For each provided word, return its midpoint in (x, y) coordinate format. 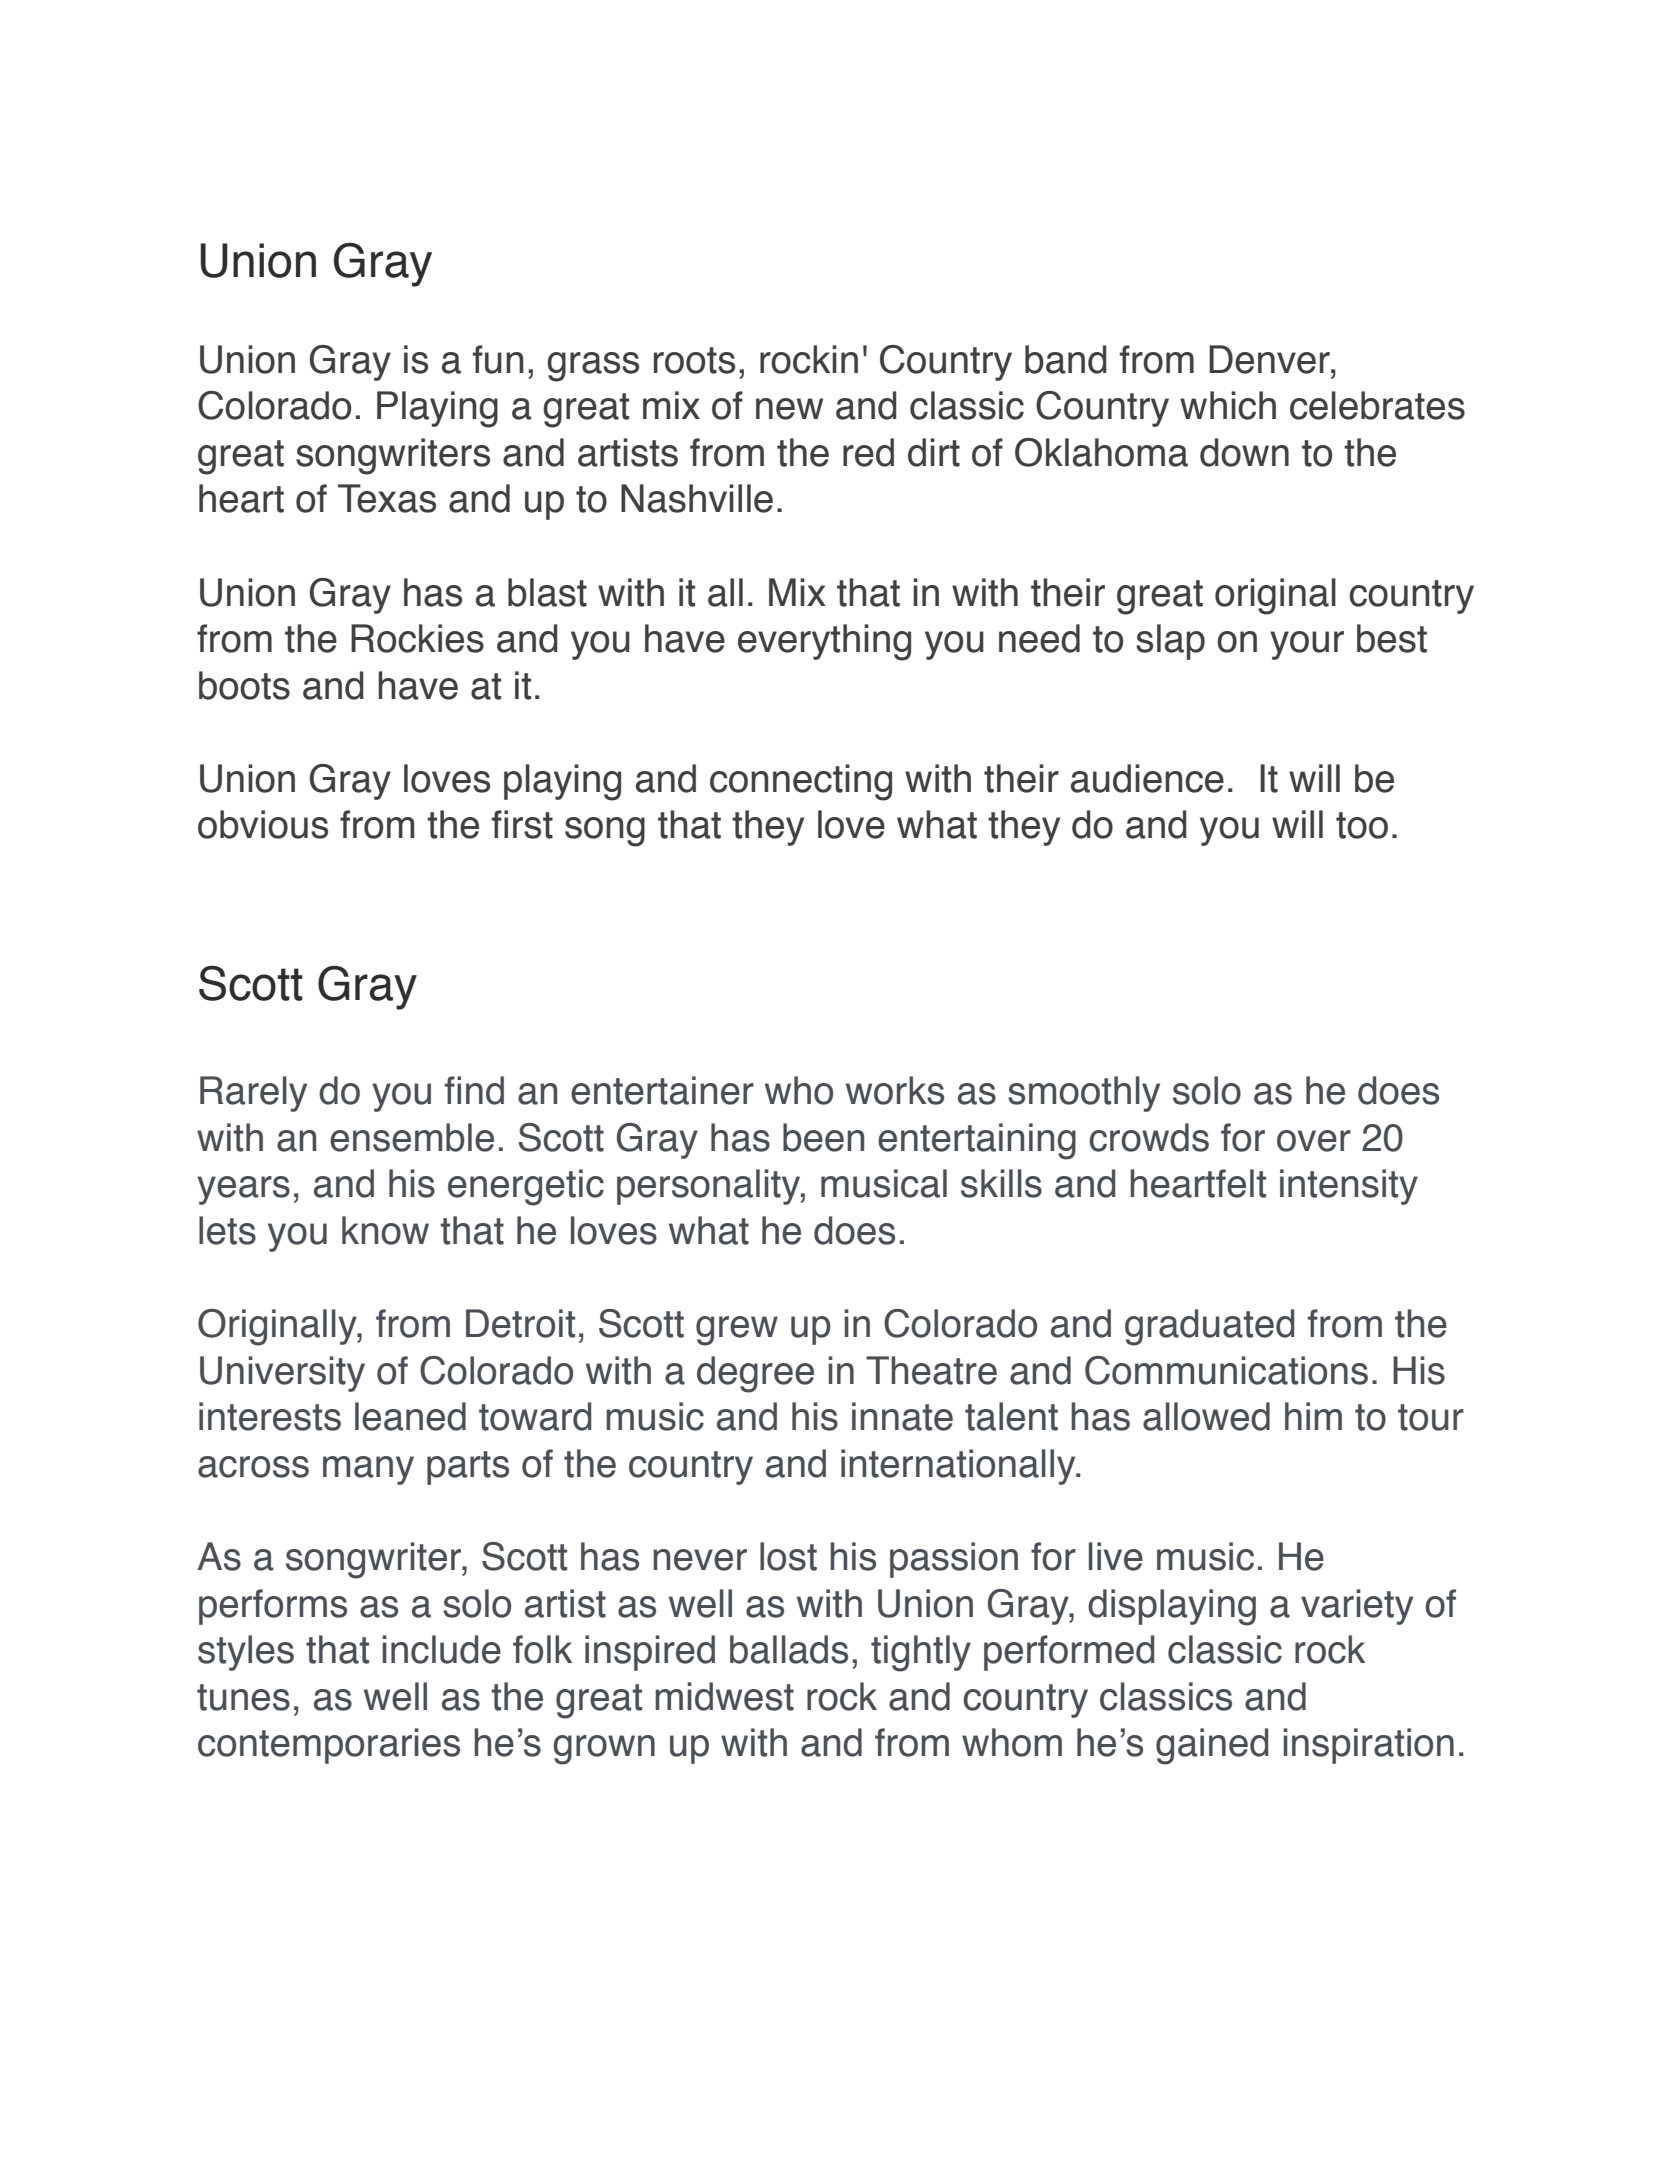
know (385, 1230)
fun (498, 359)
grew (737, 1331)
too (1362, 825)
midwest (724, 1696)
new (789, 409)
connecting (801, 782)
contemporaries (329, 1746)
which (1228, 405)
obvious (263, 824)
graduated (1209, 1327)
